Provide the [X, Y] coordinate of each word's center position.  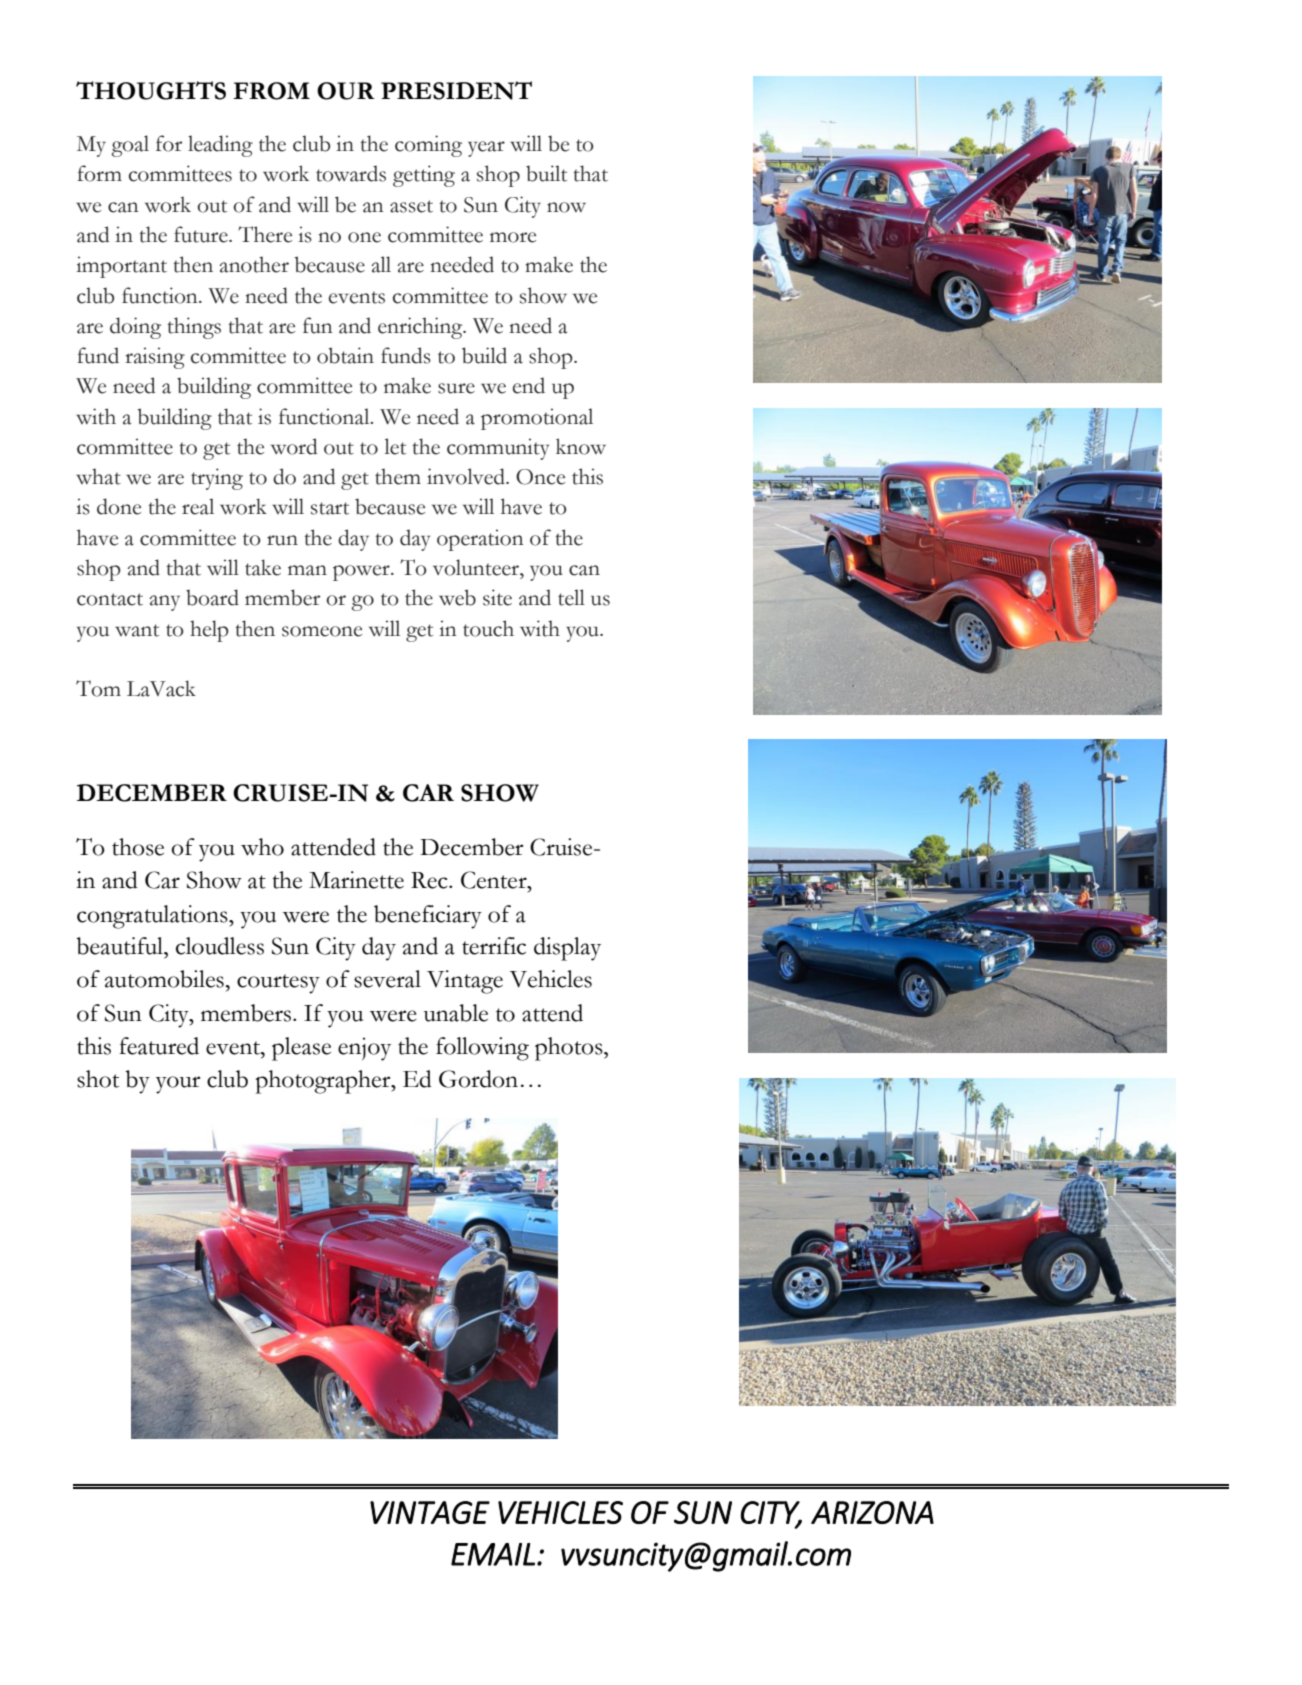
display [567, 949]
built [546, 173]
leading [220, 146]
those [138, 847]
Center [495, 880]
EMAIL [493, 1554]
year [486, 149]
